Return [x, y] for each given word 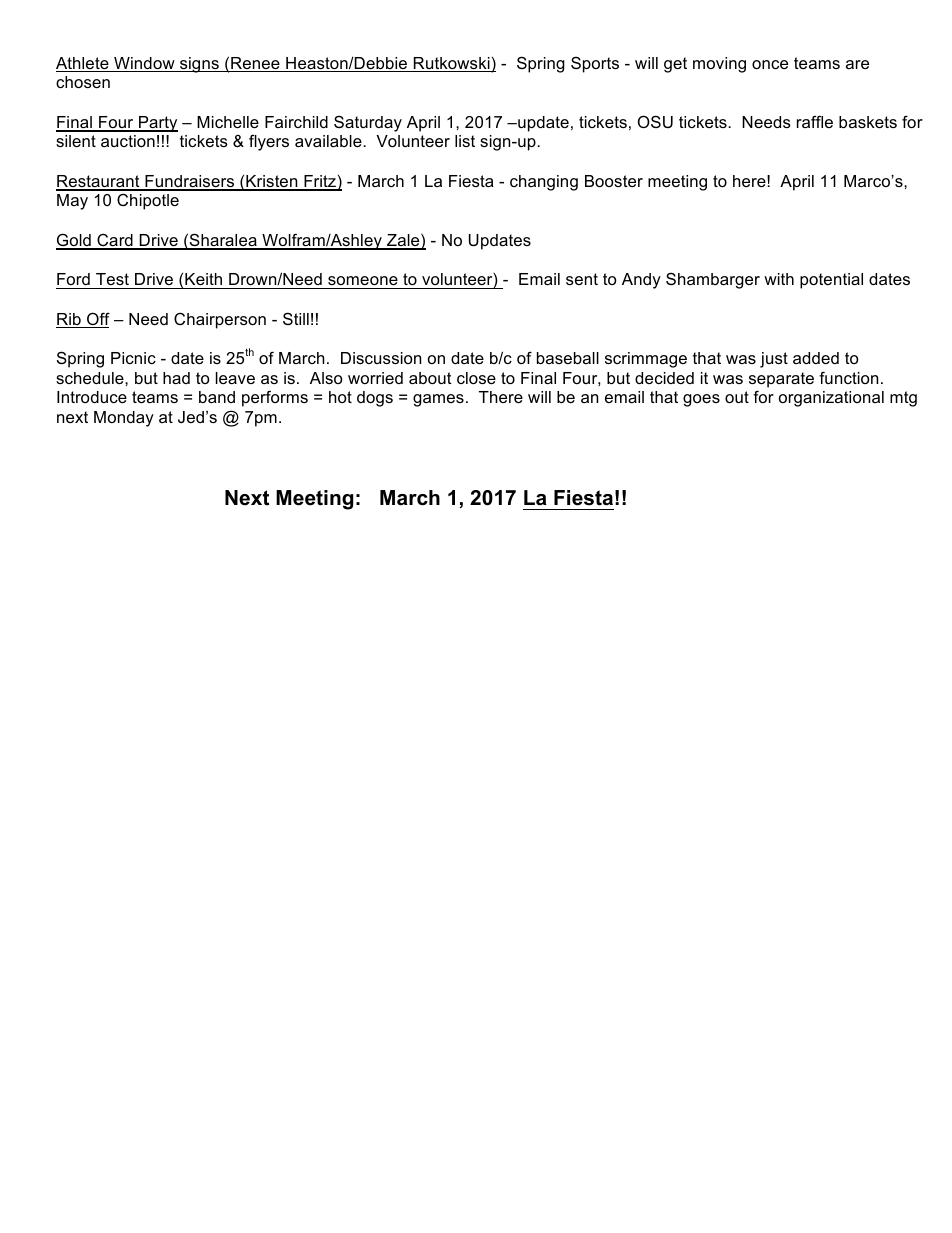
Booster [614, 181]
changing [544, 183]
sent [582, 279]
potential [831, 281]
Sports [595, 64]
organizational [831, 399]
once [770, 64]
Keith [203, 279]
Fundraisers [189, 182]
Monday [124, 419]
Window [144, 64]
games [438, 400]
